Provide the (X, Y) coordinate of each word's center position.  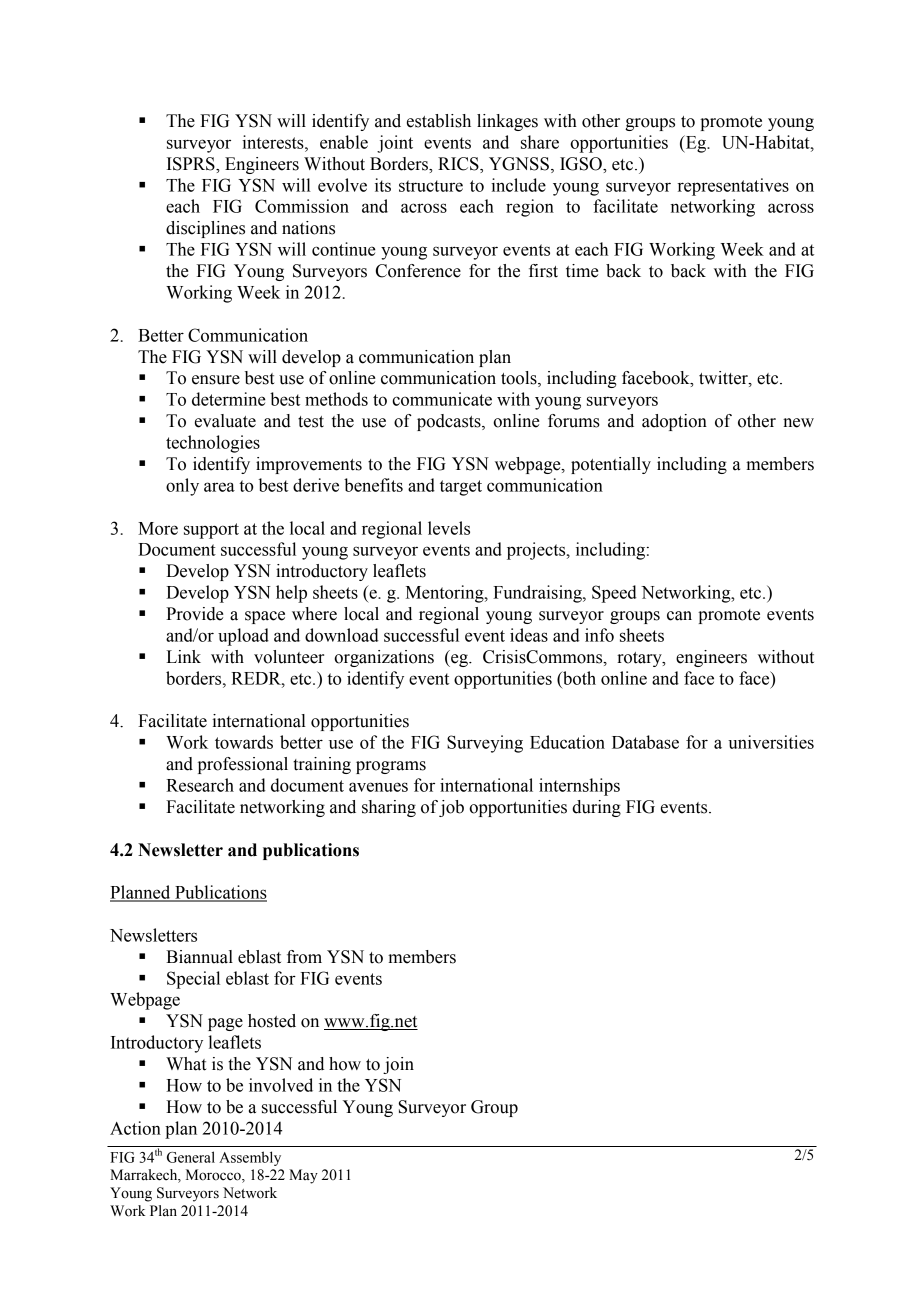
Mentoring (446, 594)
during (596, 808)
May (303, 1176)
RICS (459, 165)
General (191, 1157)
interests (274, 142)
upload (243, 637)
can (679, 616)
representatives (733, 187)
